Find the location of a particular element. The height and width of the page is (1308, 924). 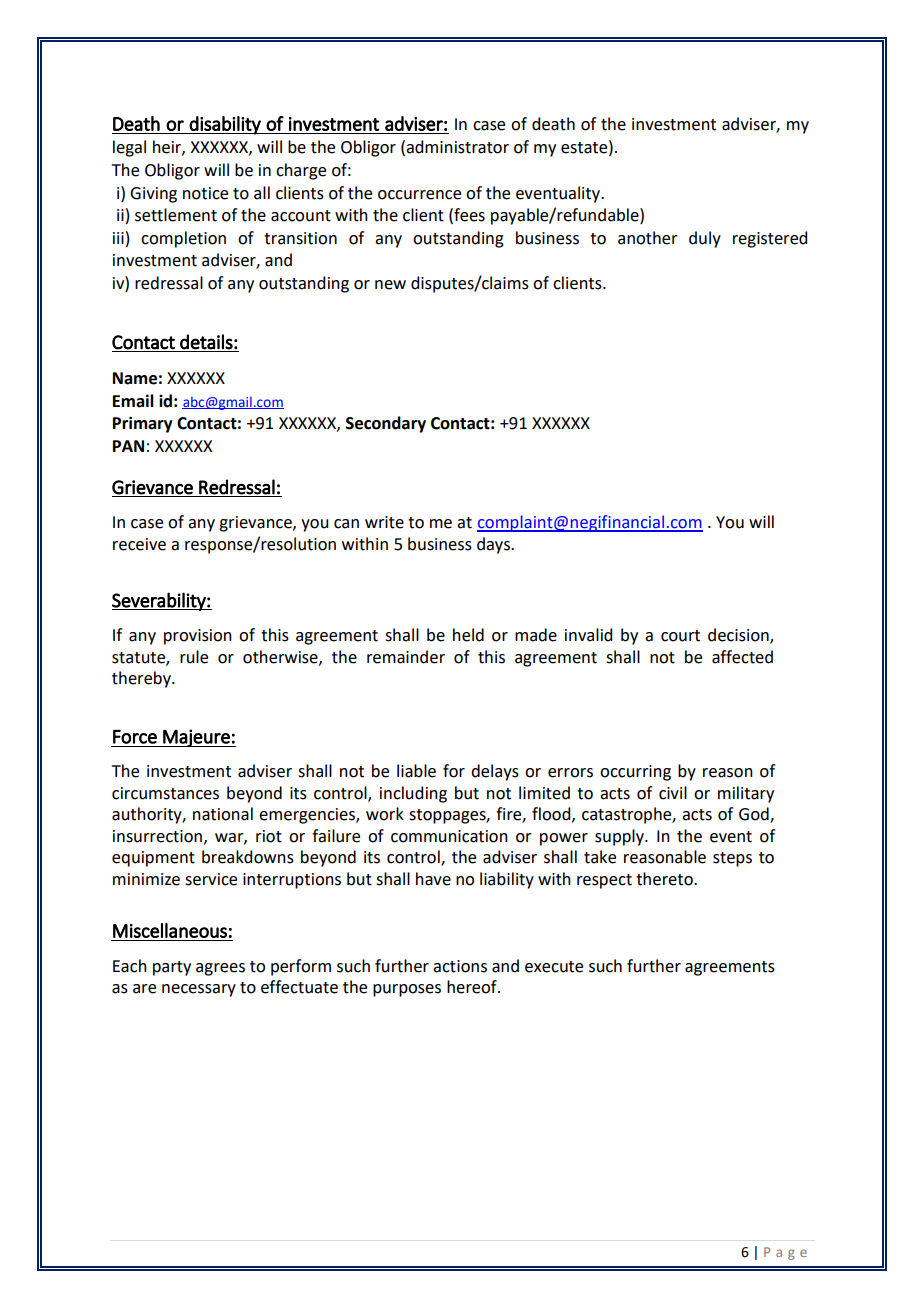

receive is located at coordinates (139, 544).
